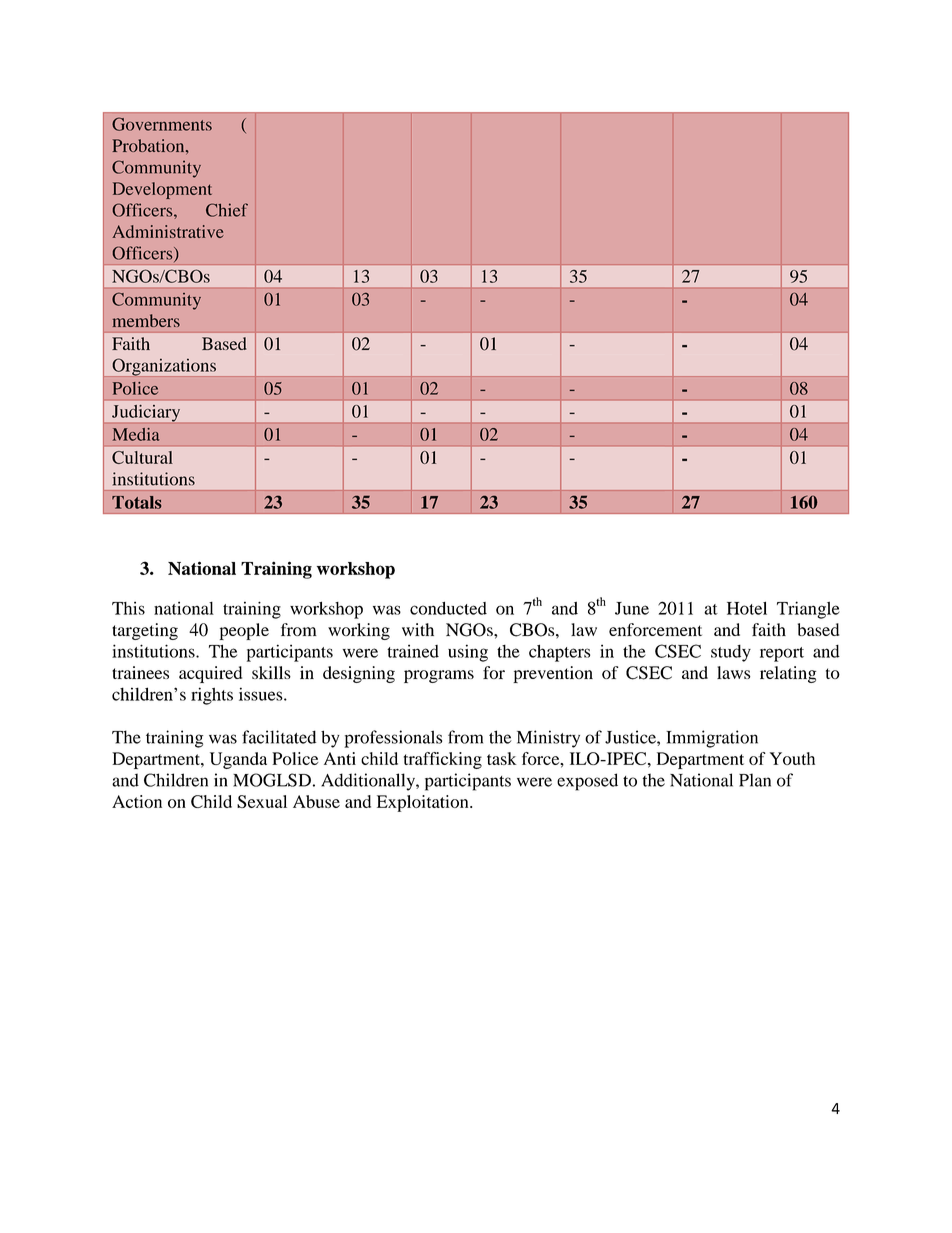 This document has height=1233, width=952. Describe the element at coordinates (227, 210) in the document. I see `Chief` at that location.
